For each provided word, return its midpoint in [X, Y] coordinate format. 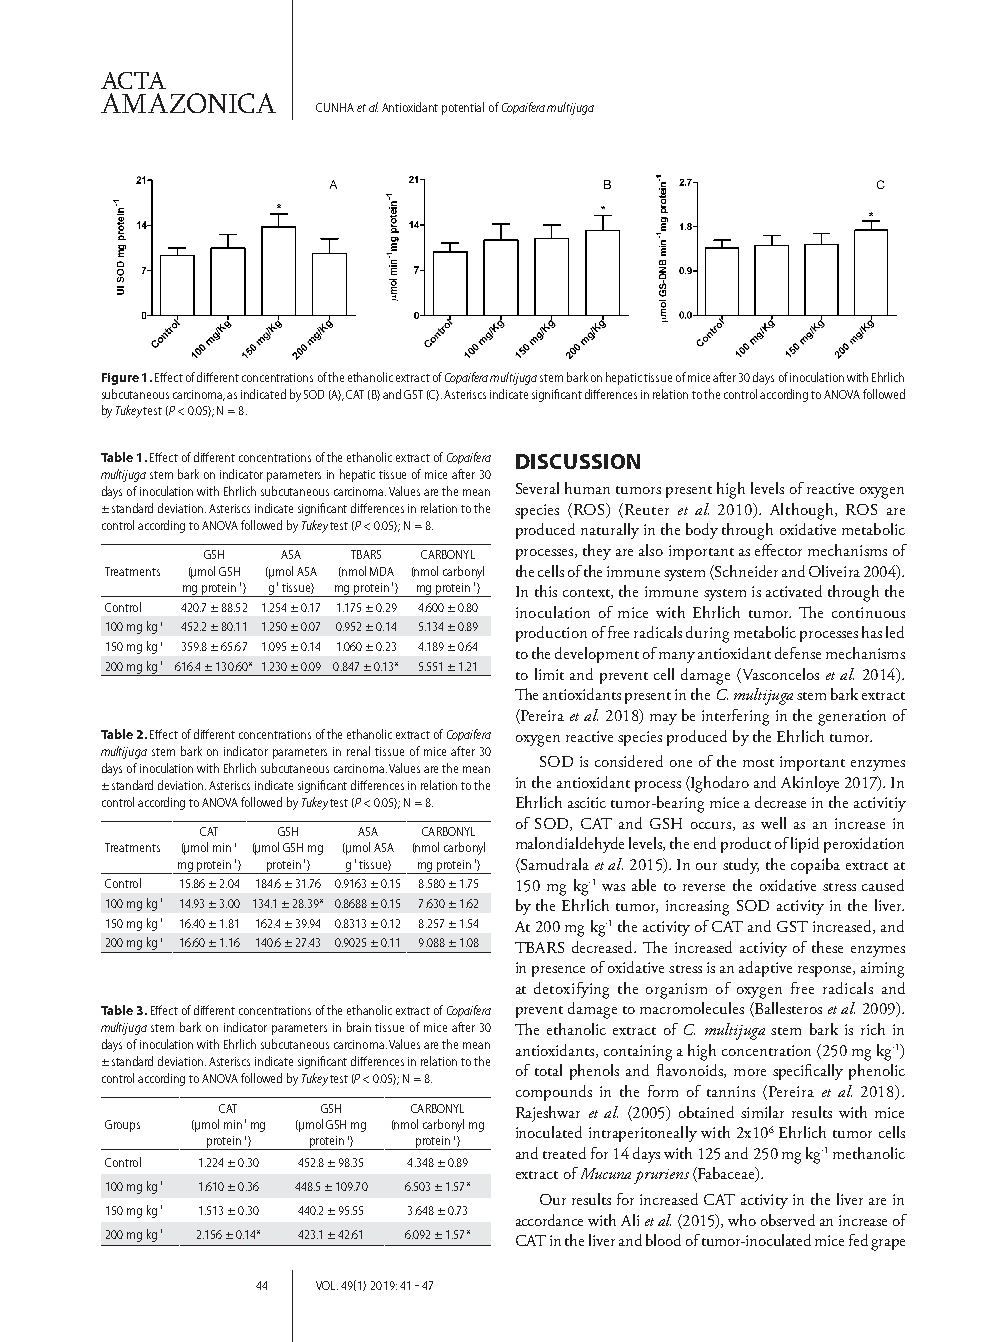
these [827, 947]
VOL [327, 1285]
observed [788, 1220]
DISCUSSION [578, 461]
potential [463, 108]
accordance [549, 1220]
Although [803, 511]
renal [358, 751]
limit [549, 674]
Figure [120, 379]
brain [359, 1027]
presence [558, 971]
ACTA [133, 80]
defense [798, 653]
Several [537, 488]
